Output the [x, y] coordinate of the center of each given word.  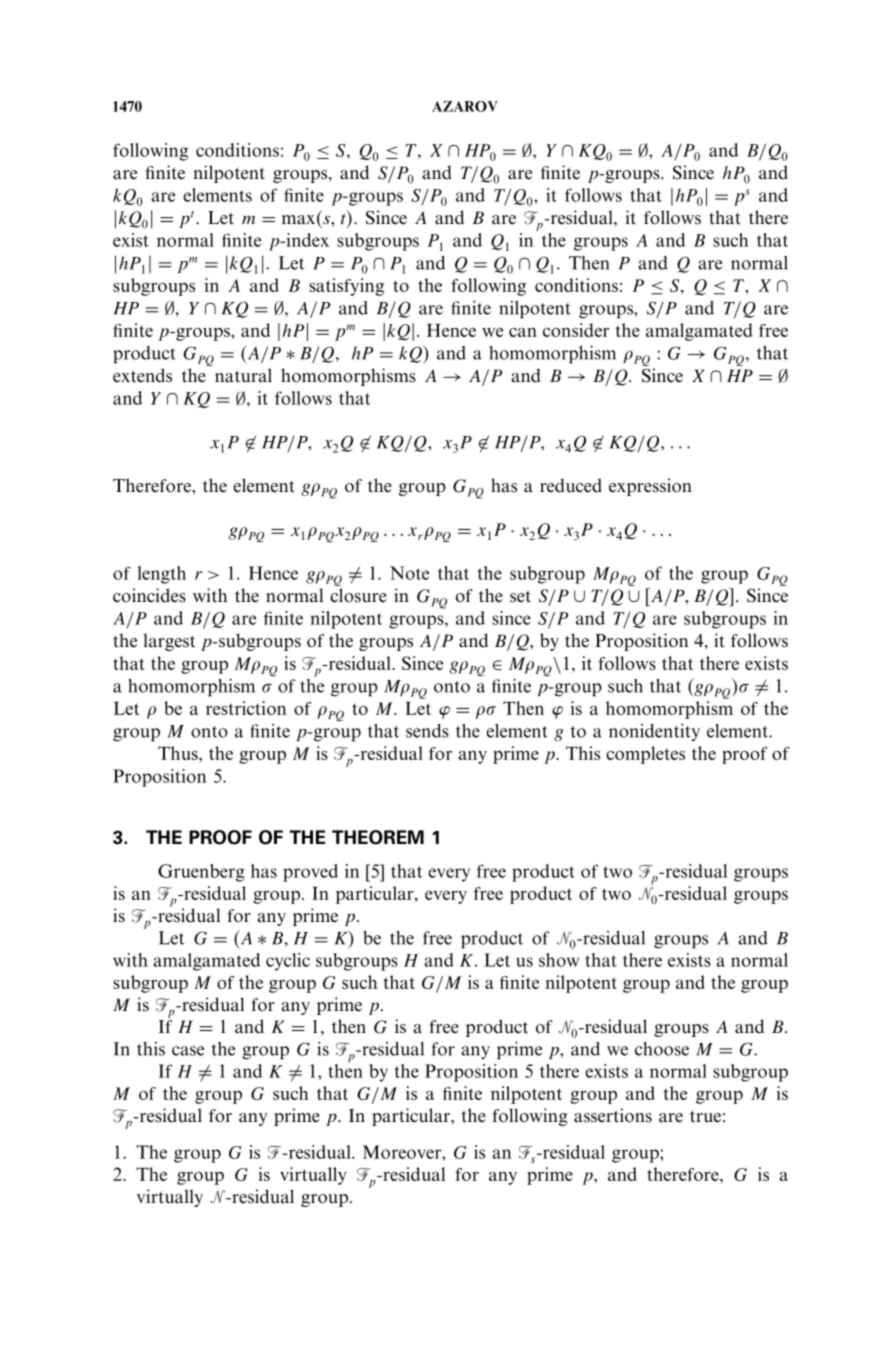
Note [409, 573]
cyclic [288, 962]
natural [243, 375]
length [161, 575]
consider [576, 330]
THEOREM [378, 837]
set [520, 597]
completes [645, 755]
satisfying [346, 287]
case [188, 1051]
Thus [179, 753]
